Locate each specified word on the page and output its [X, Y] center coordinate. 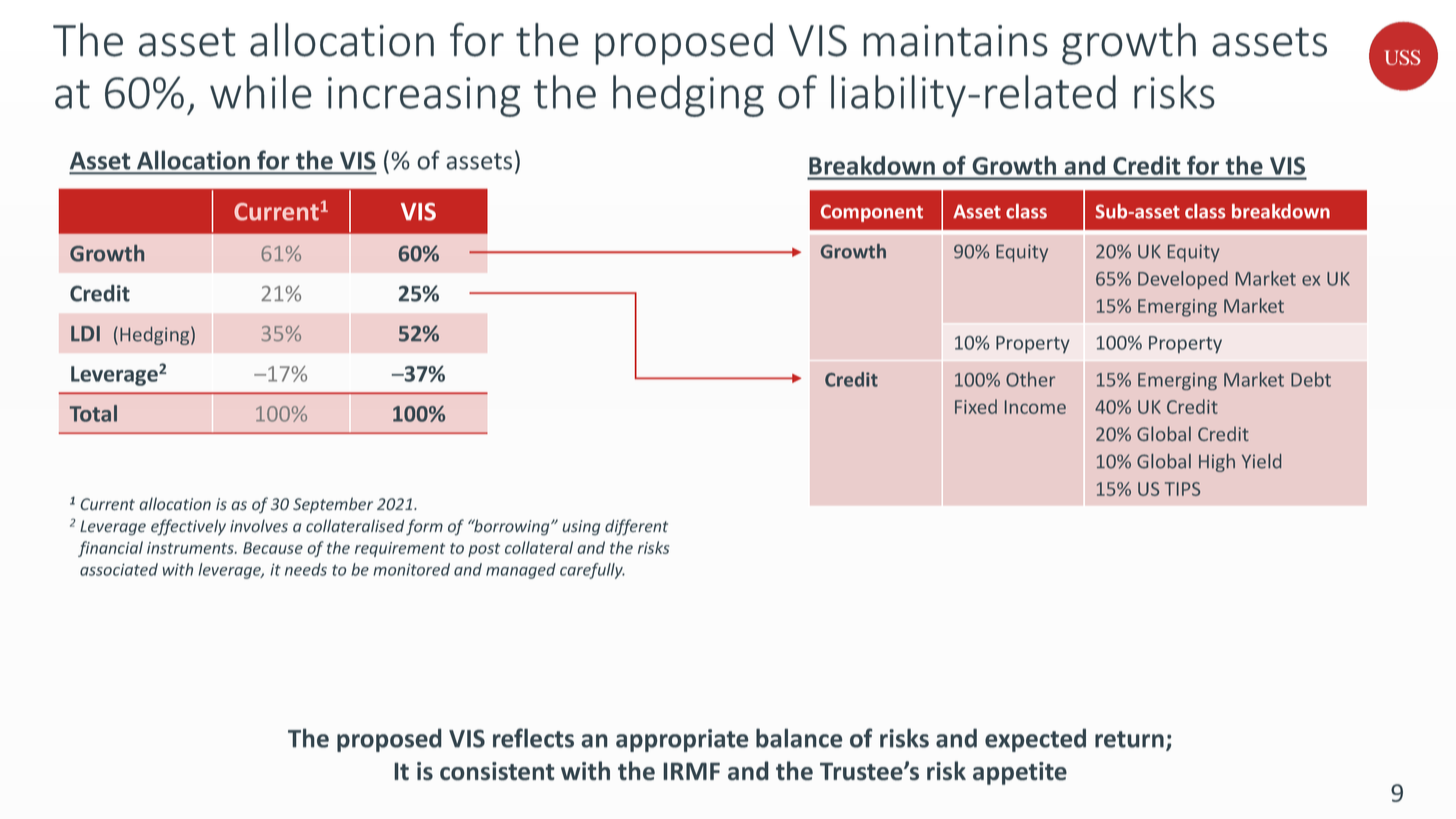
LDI [85, 333]
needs [306, 569]
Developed [1183, 280]
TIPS [1182, 489]
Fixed [976, 406]
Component [872, 213]
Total [93, 413]
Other [1030, 379]
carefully [592, 571]
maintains [955, 41]
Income [1035, 407]
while [261, 92]
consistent [497, 771]
